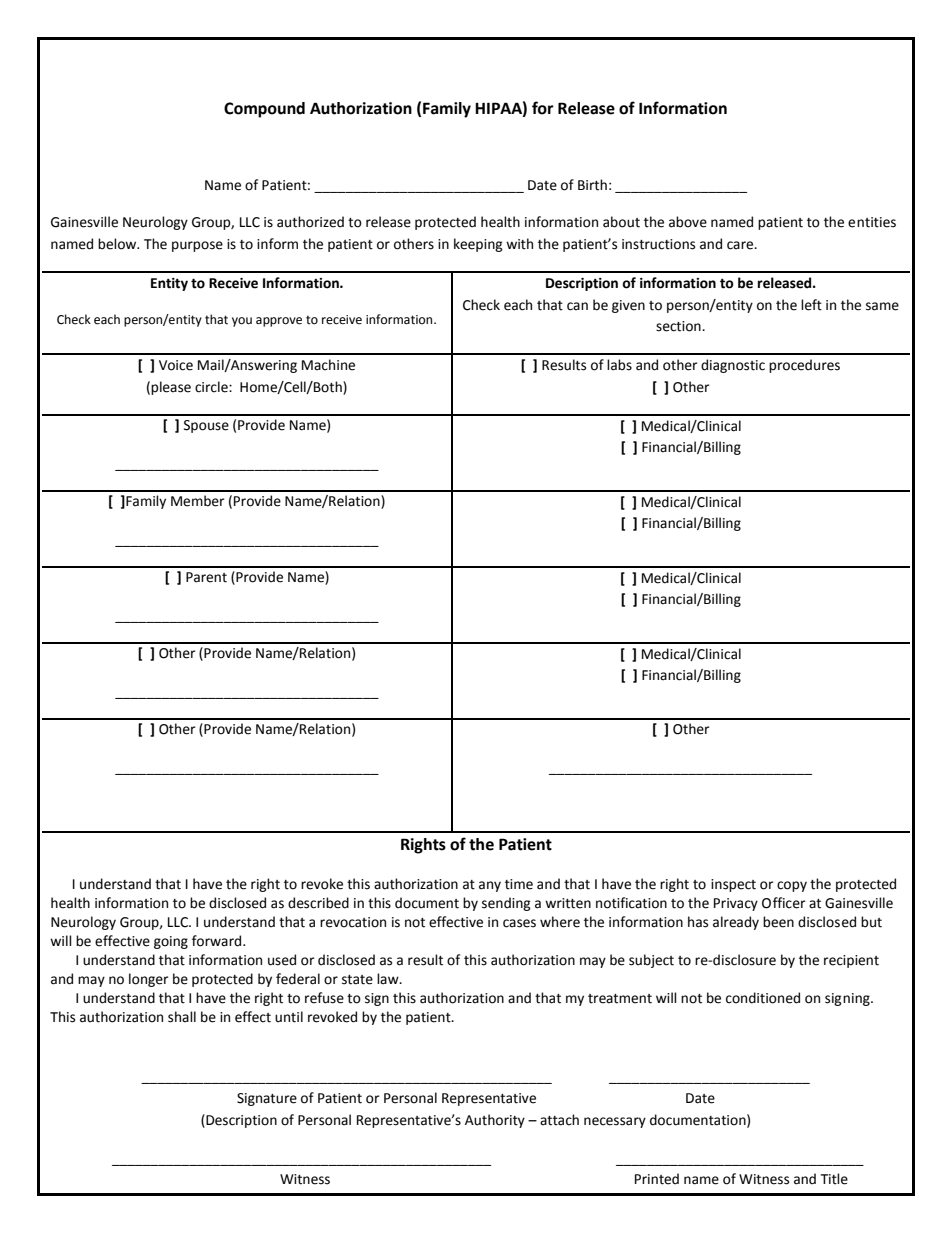  Describe the element at coordinates (495, 1121) in the screenshot. I see `Authority` at that location.
